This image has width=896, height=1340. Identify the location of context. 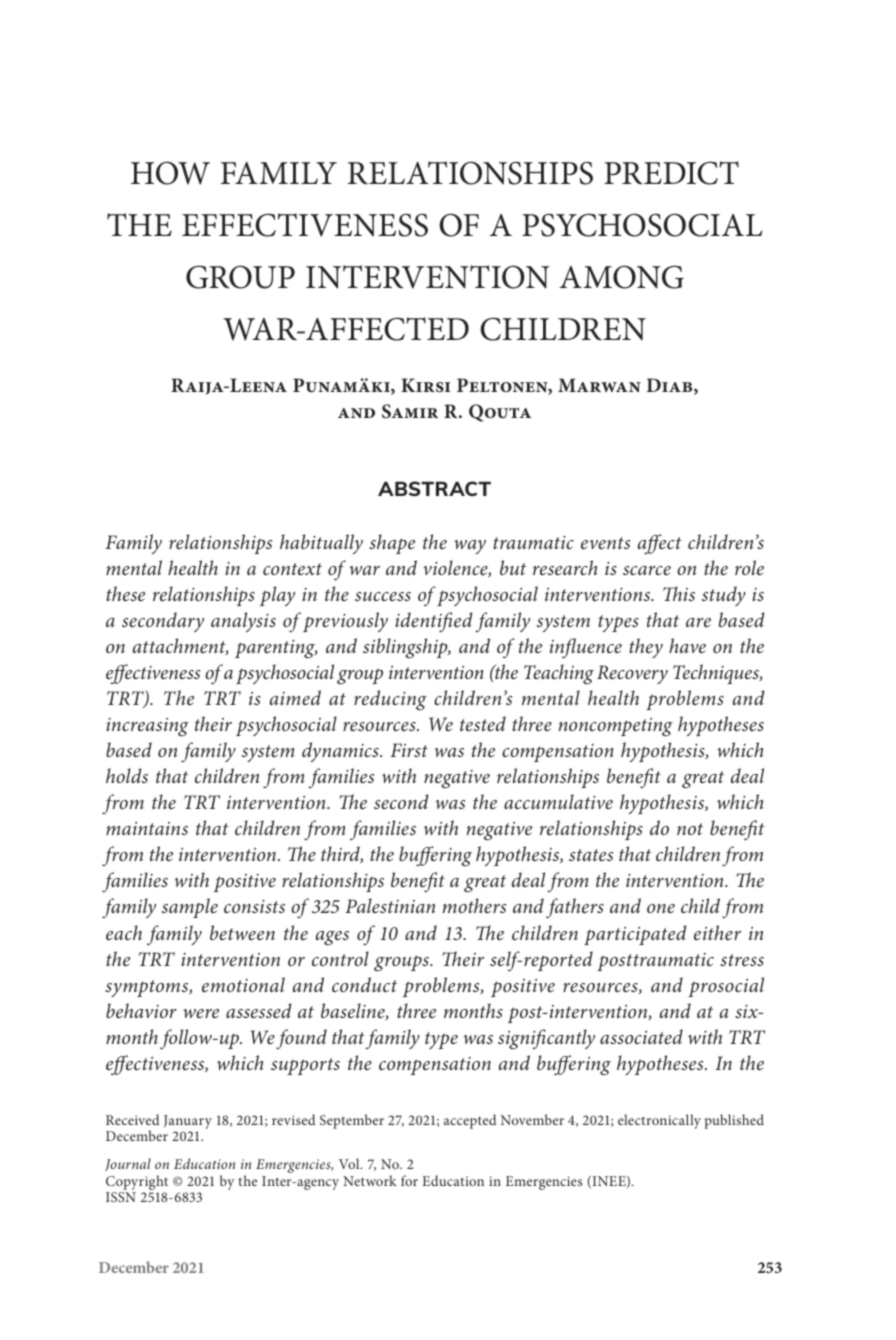
(292, 569).
